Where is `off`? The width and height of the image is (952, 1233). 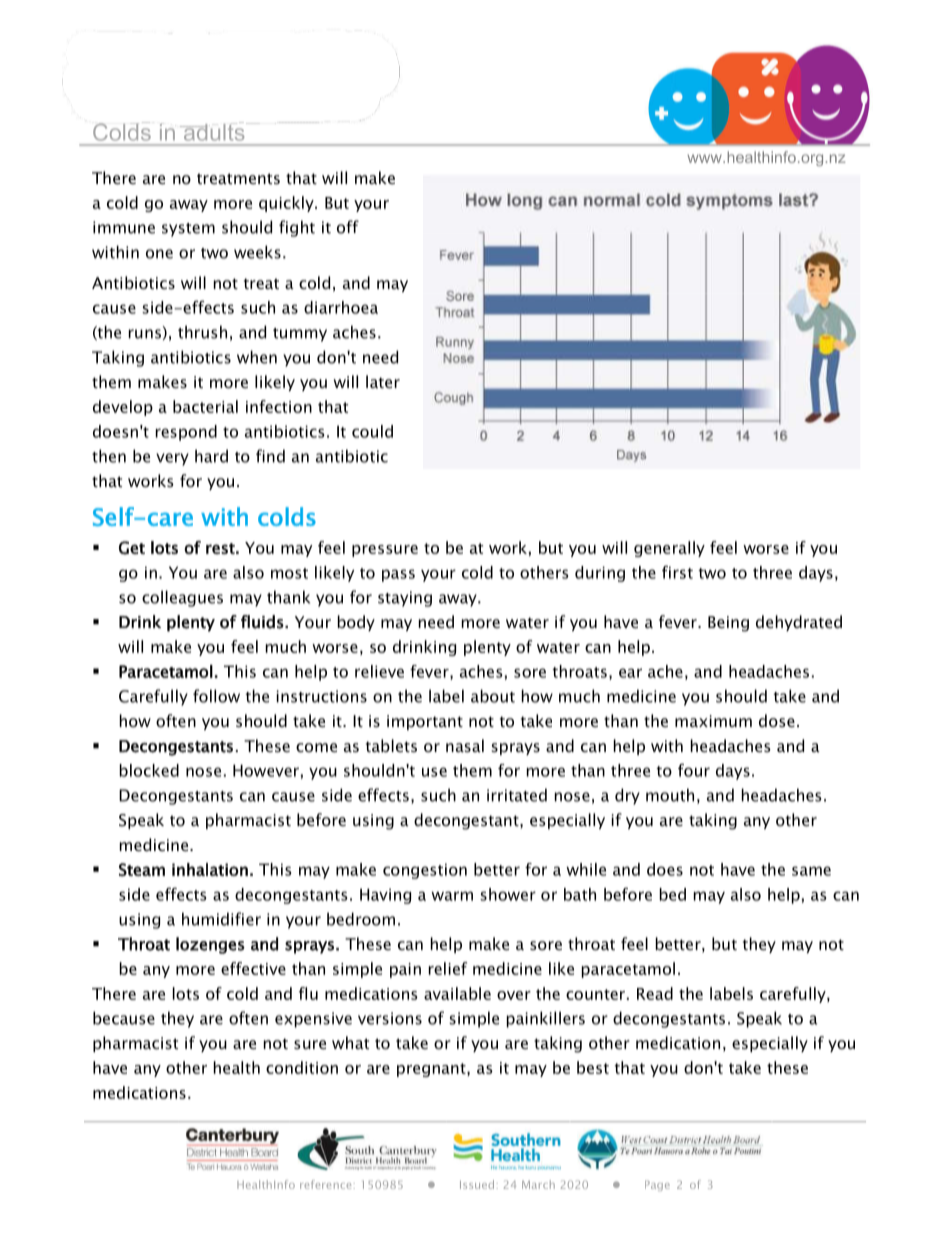
off is located at coordinates (348, 227).
